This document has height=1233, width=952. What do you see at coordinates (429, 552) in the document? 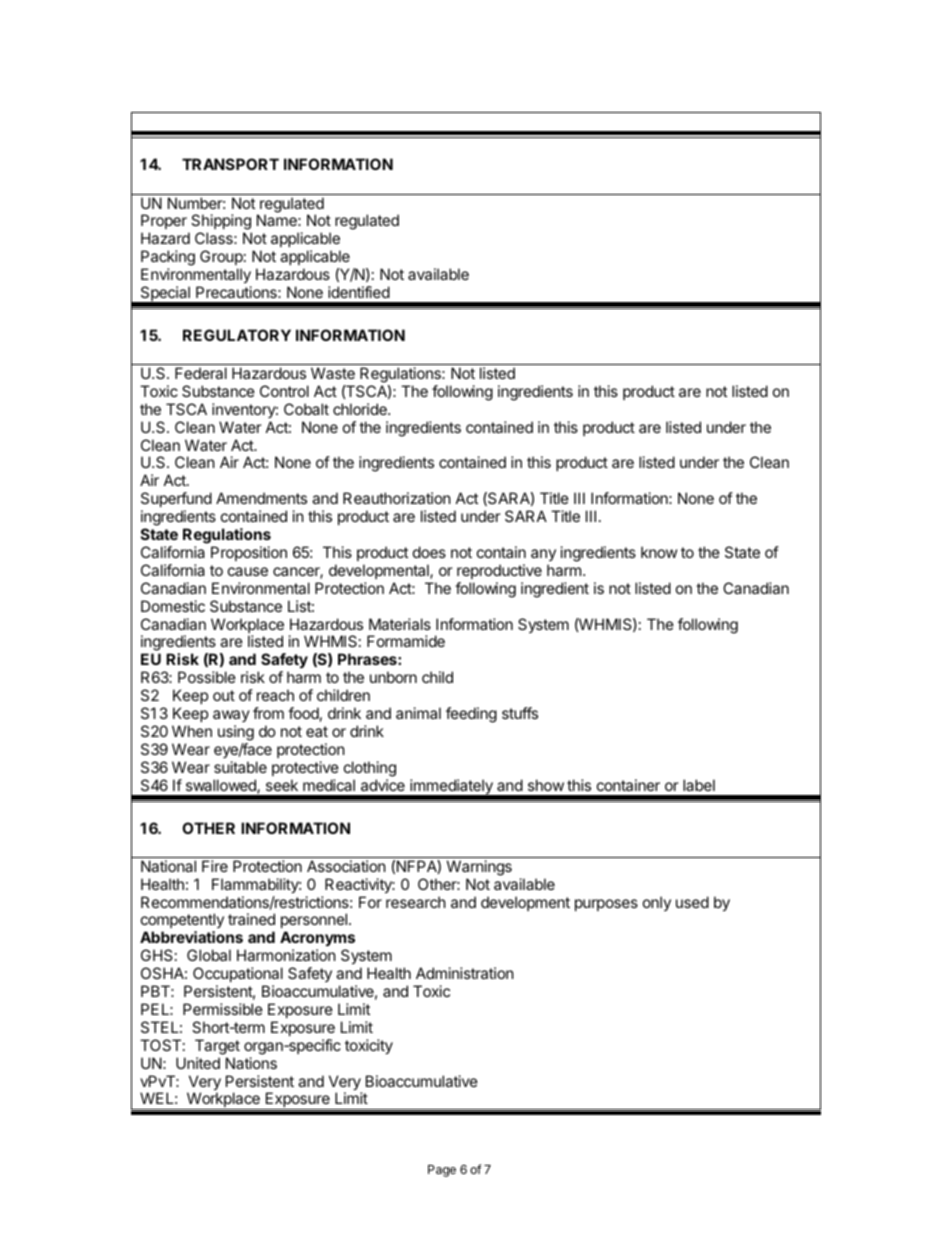
I see `does` at bounding box center [429, 552].
